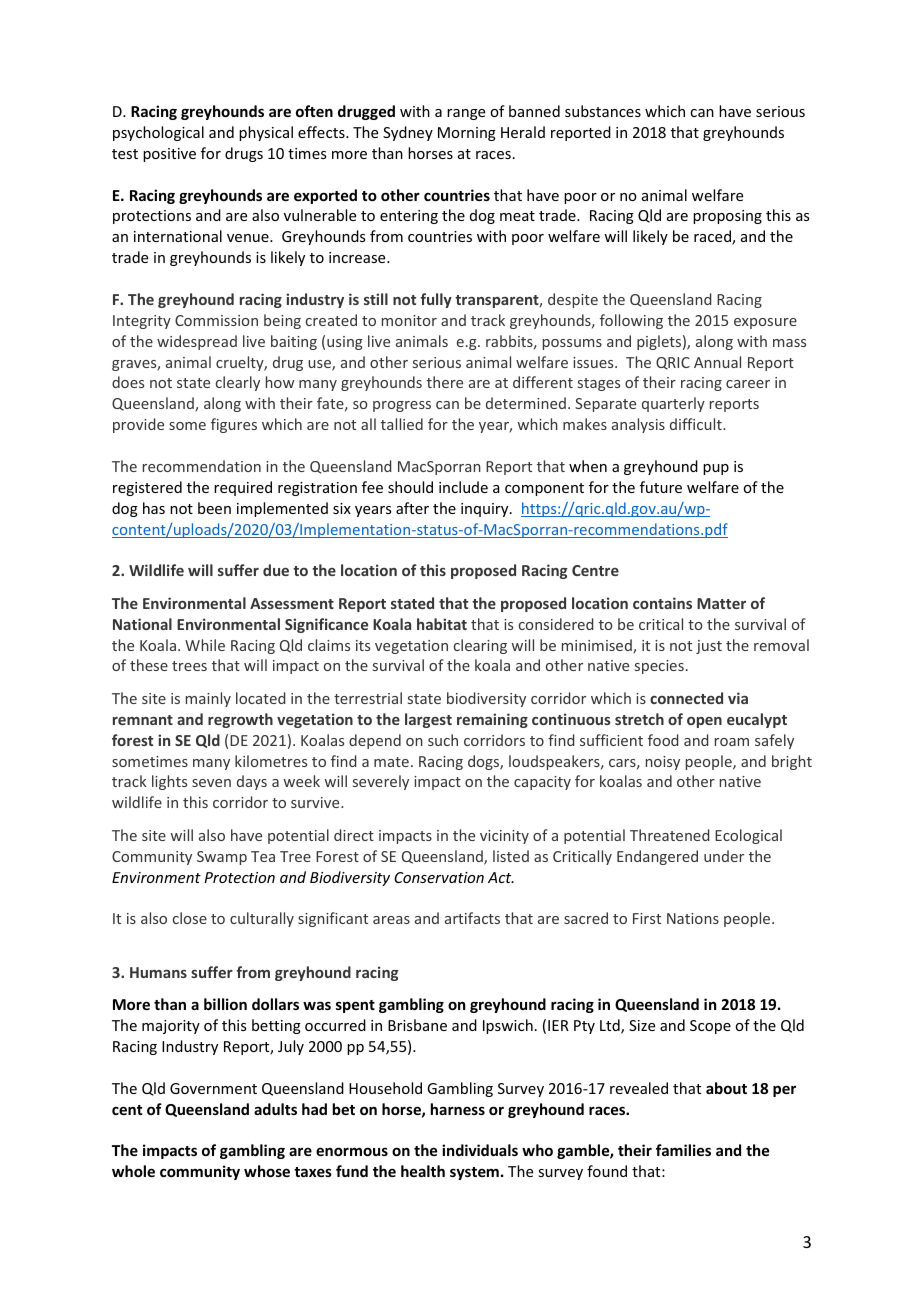 This screenshot has height=1309, width=924. Describe the element at coordinates (169, 155) in the screenshot. I see `positive` at that location.
